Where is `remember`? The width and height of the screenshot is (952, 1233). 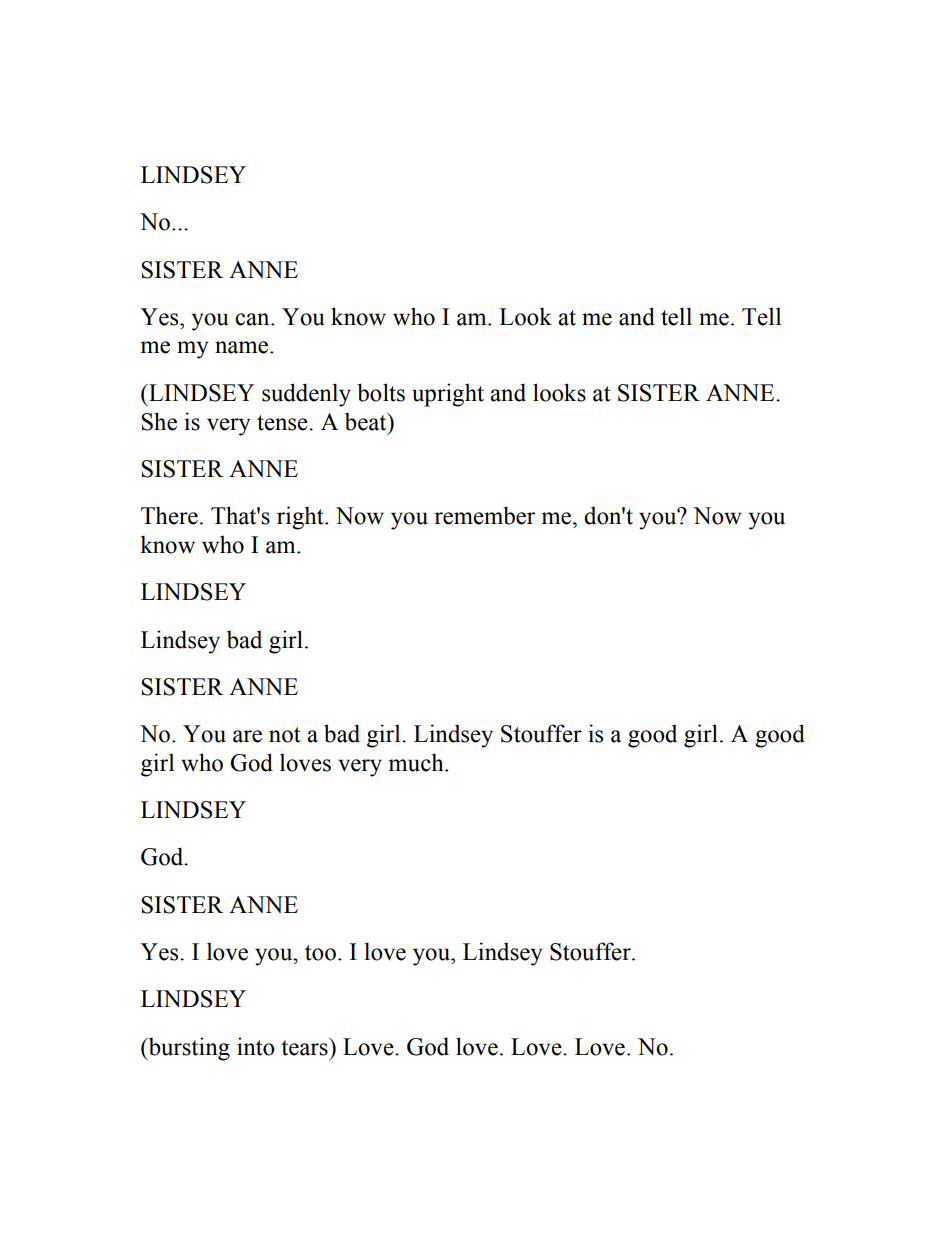 remember is located at coordinates (484, 515).
